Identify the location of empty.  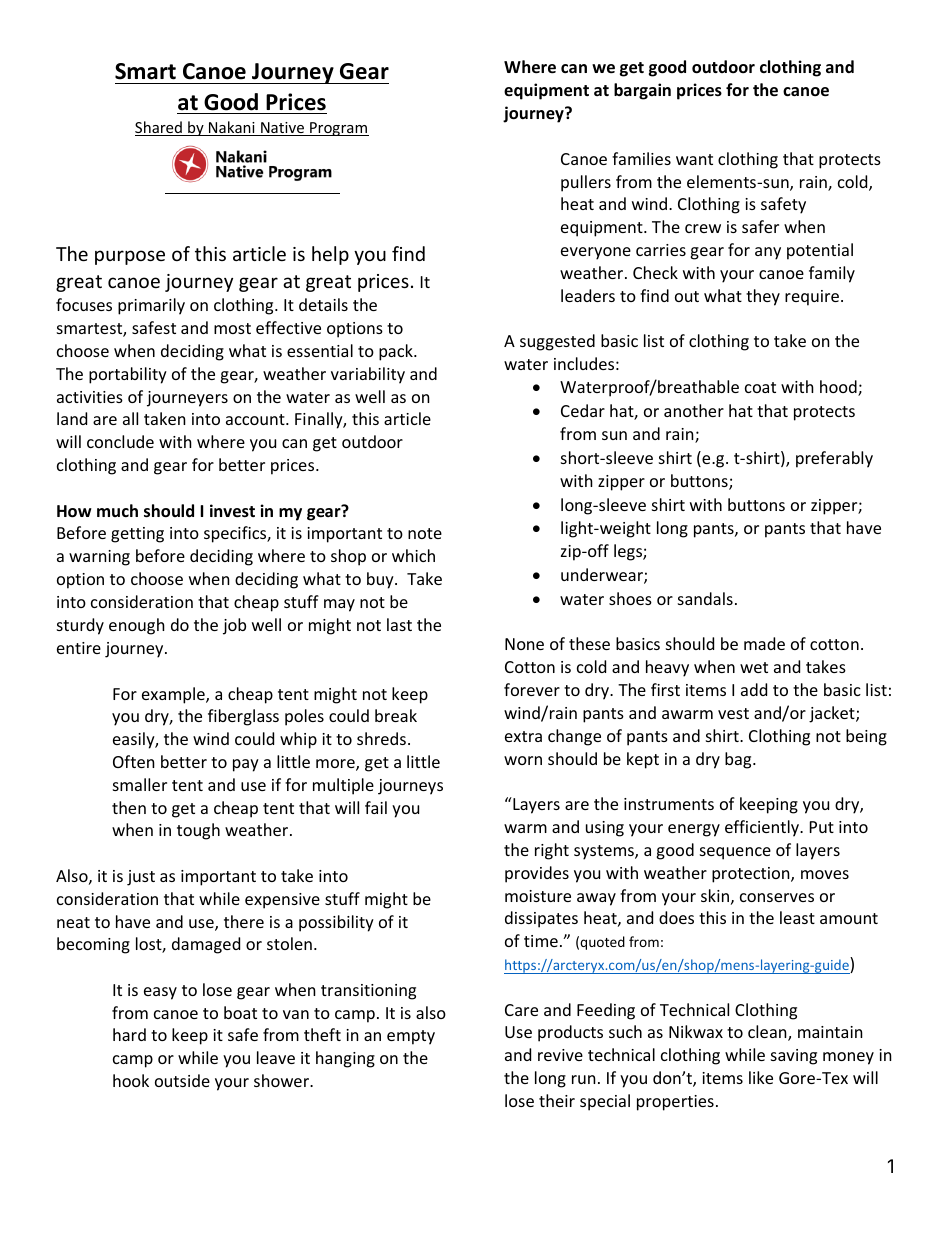
(411, 1037).
